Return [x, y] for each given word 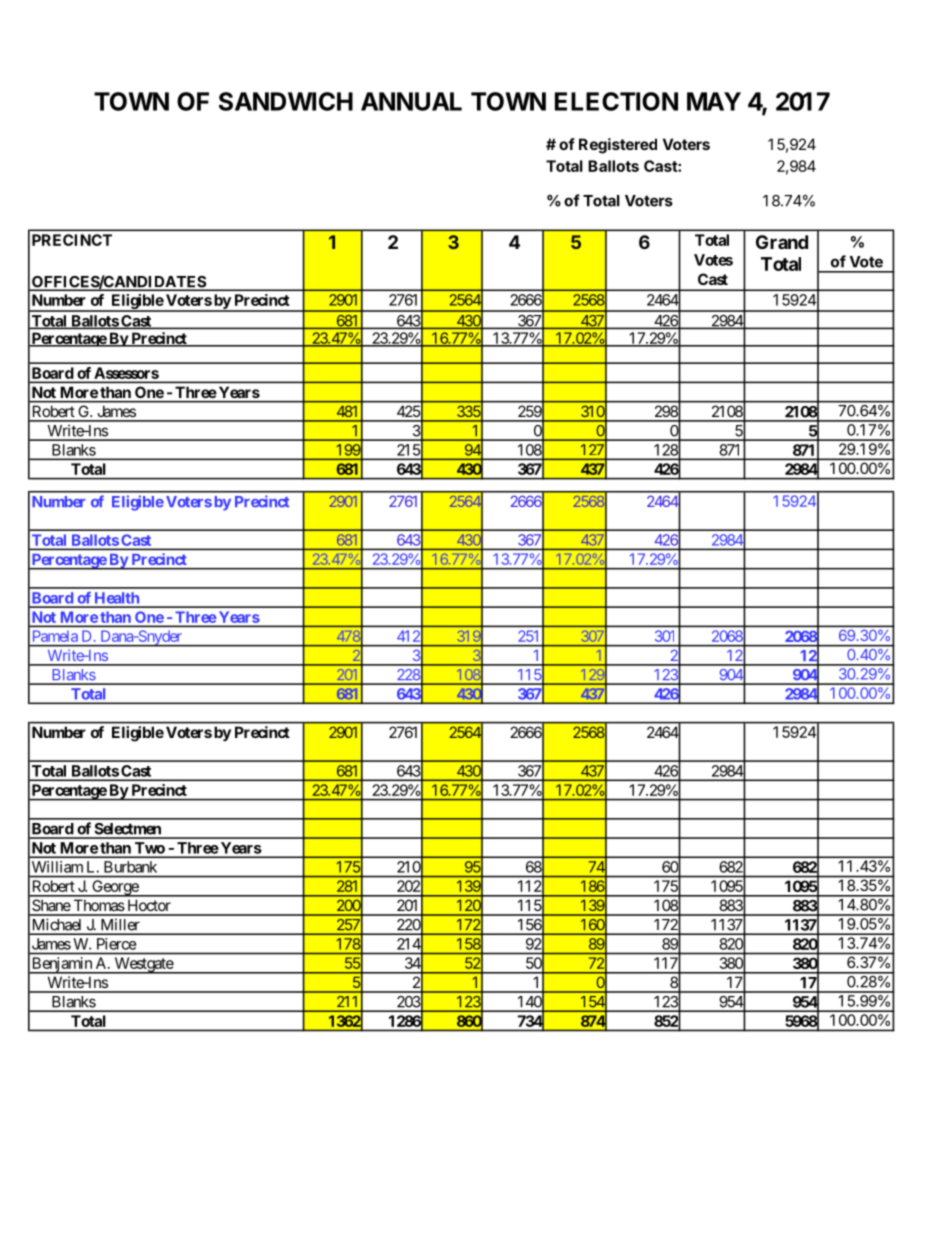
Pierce [116, 944]
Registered [618, 146]
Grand [782, 242]
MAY [714, 101]
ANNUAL [411, 101]
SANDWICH [286, 101]
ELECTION [616, 101]
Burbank [130, 867]
